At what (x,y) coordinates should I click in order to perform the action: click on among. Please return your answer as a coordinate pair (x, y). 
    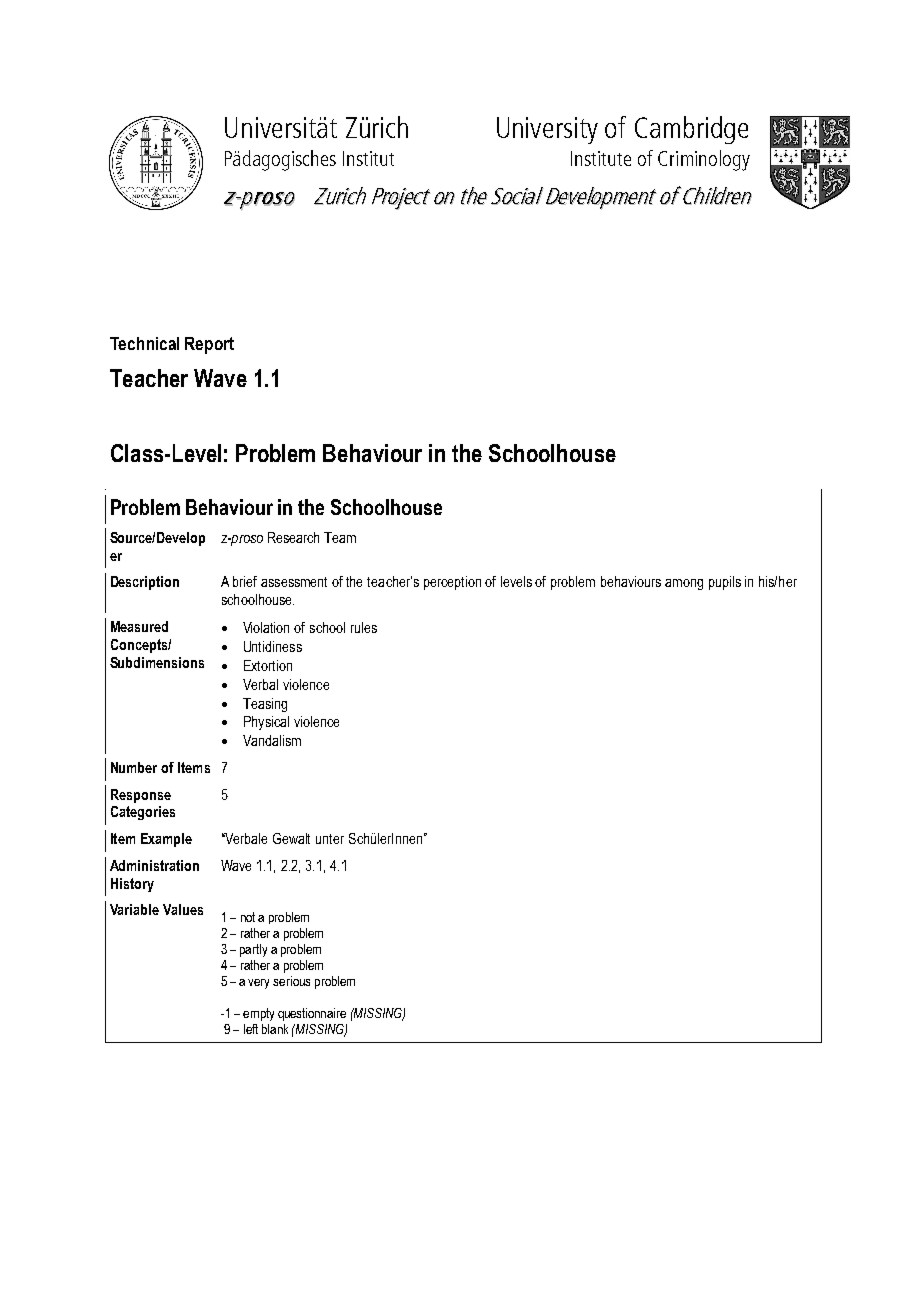
    Looking at the image, I should click on (684, 584).
